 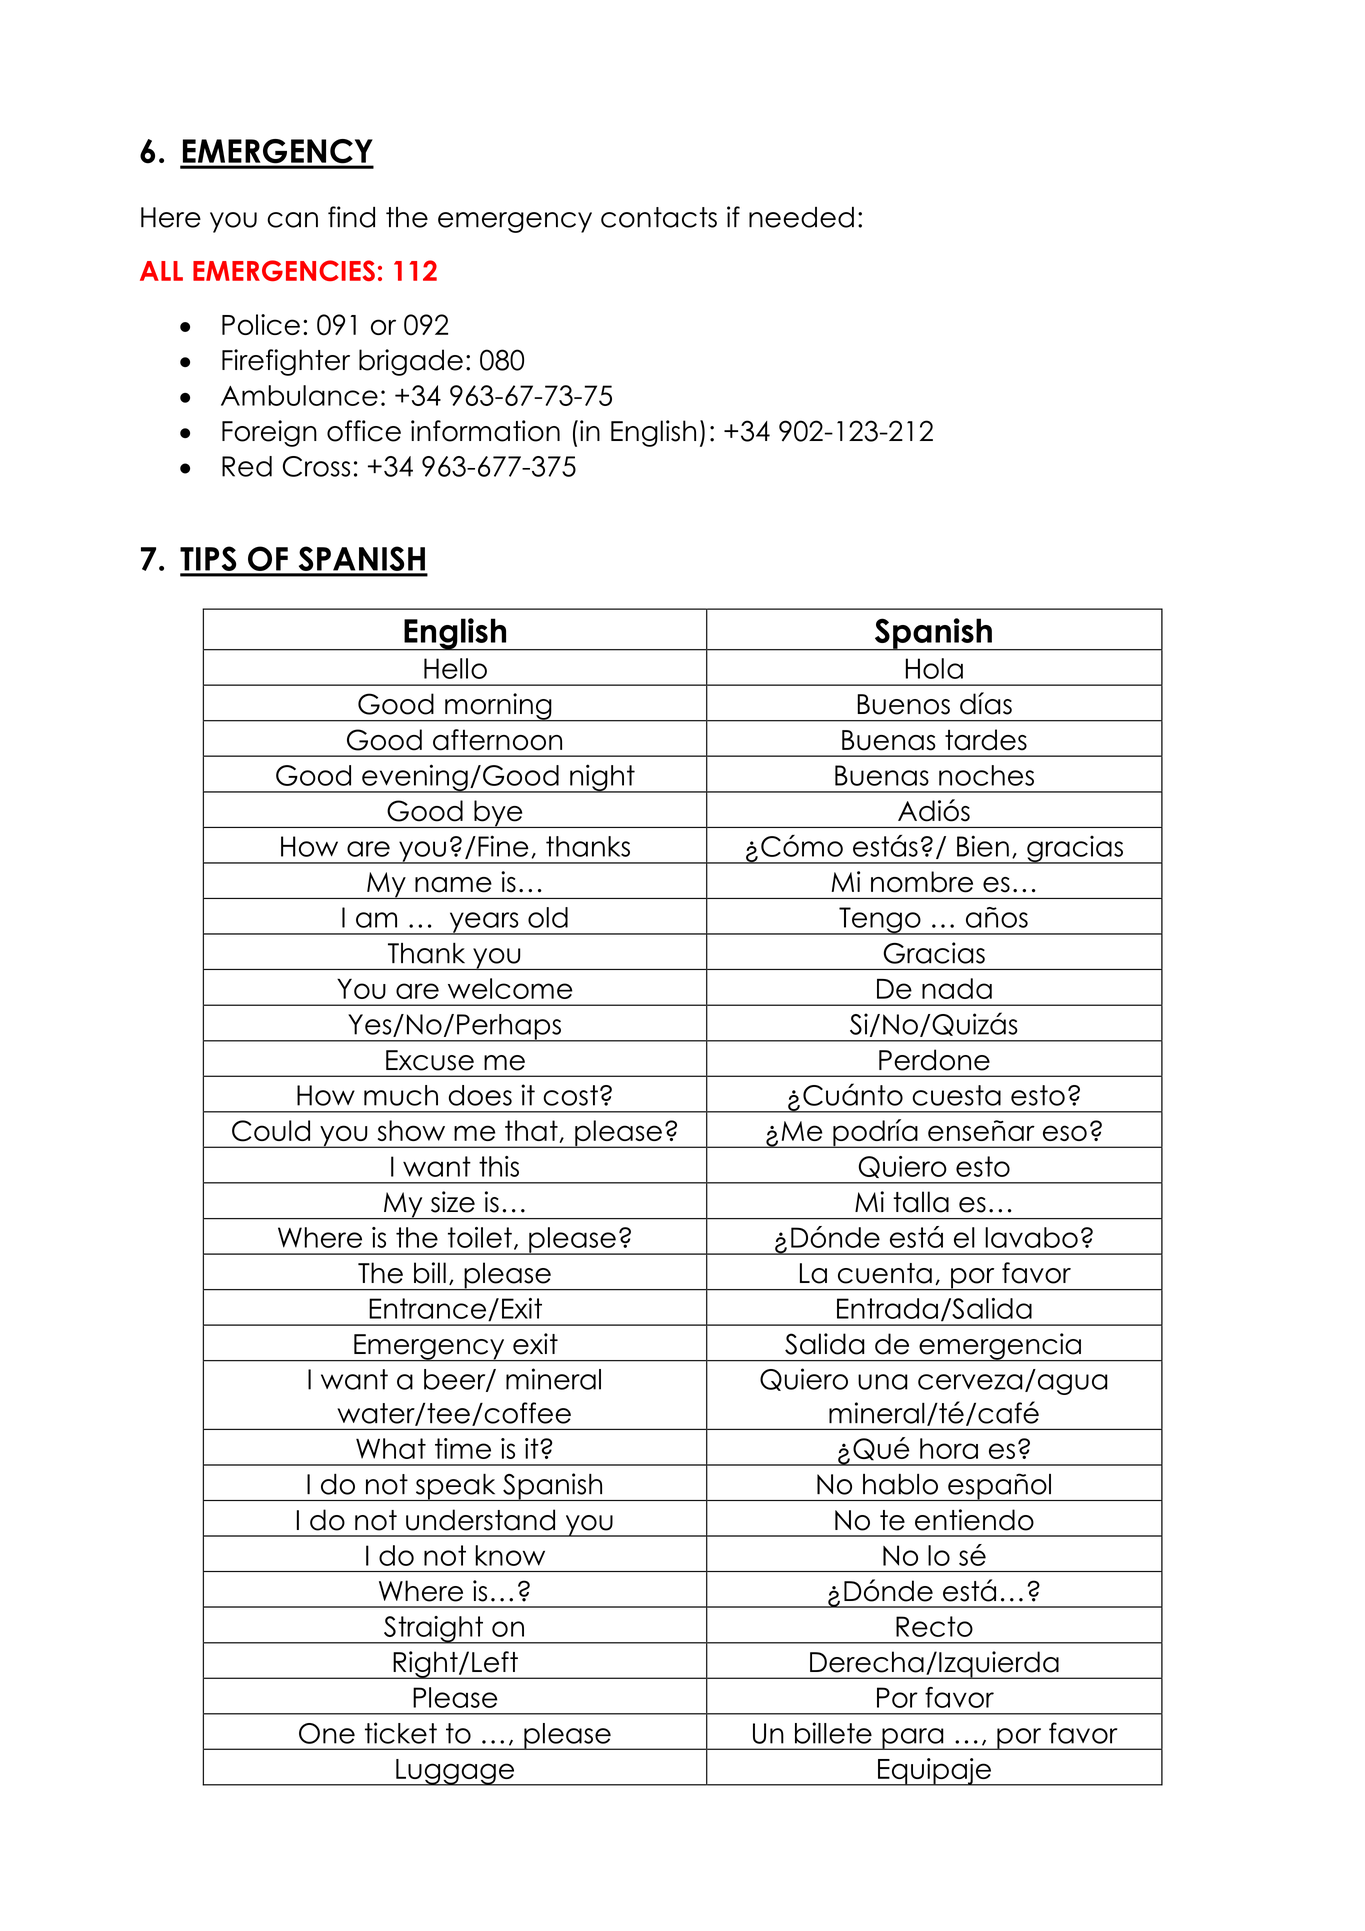 I want to click on old, so click(x=548, y=917).
